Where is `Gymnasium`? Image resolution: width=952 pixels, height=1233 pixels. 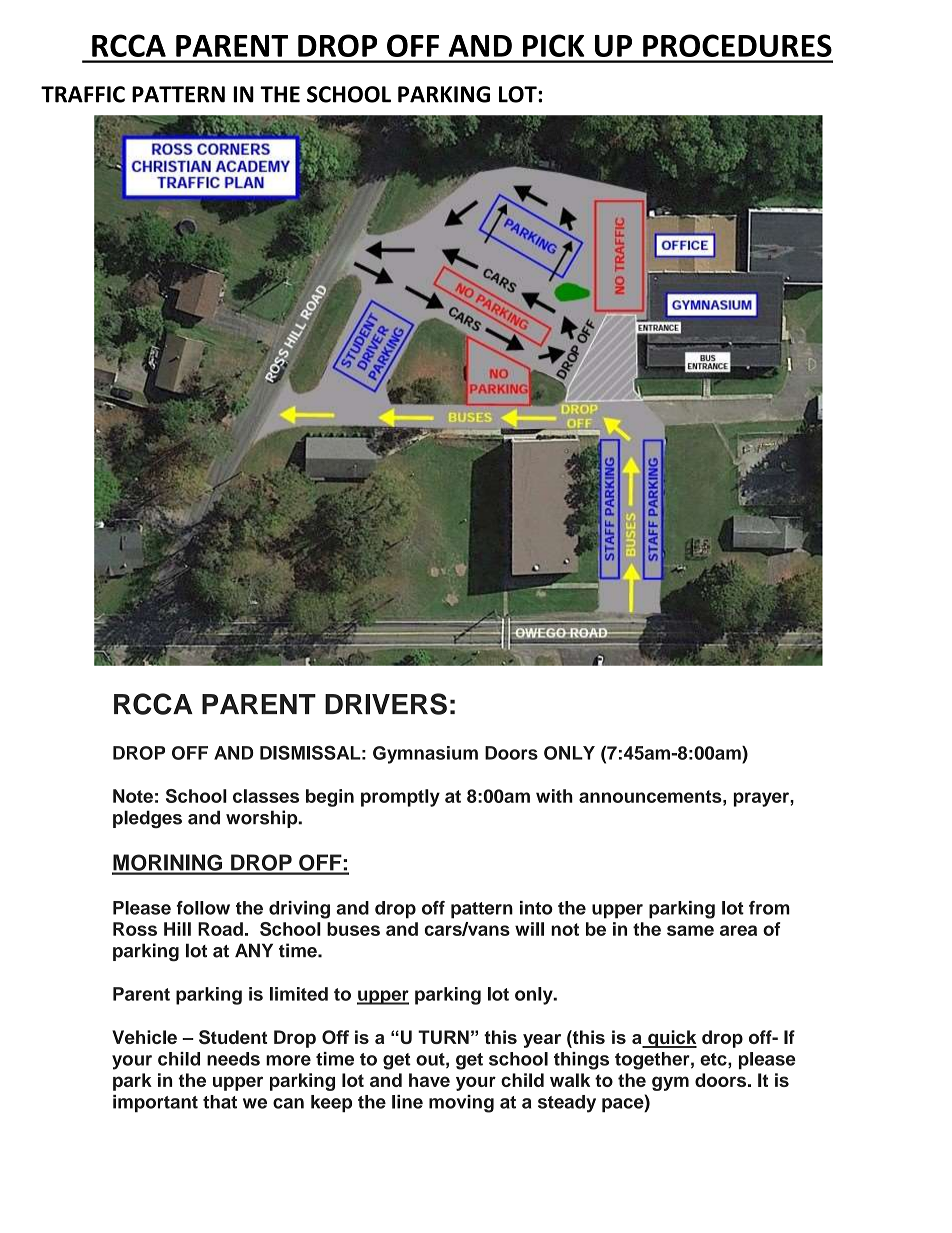 Gymnasium is located at coordinates (425, 755).
